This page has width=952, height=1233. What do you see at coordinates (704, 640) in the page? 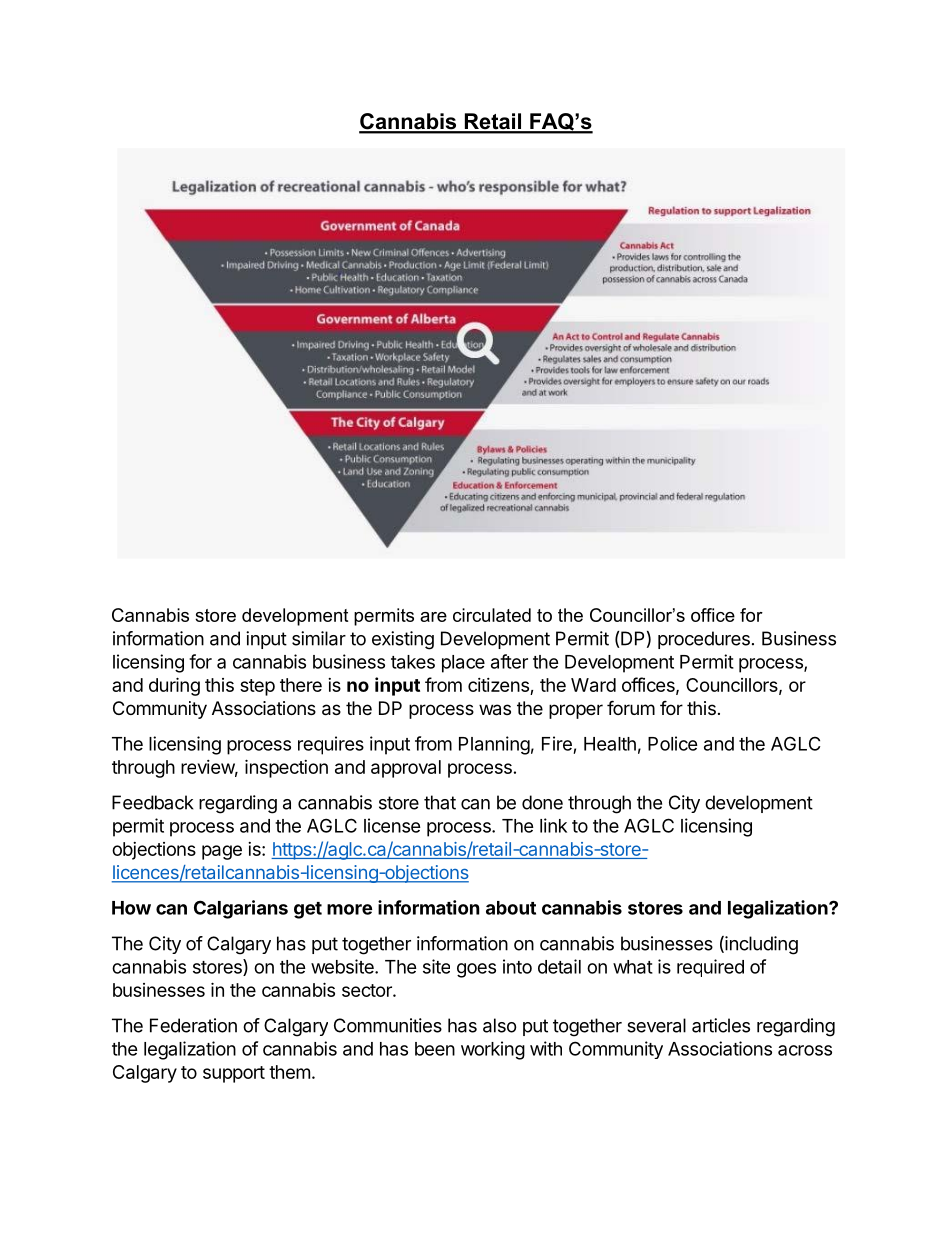
I see `procedures` at bounding box center [704, 640].
